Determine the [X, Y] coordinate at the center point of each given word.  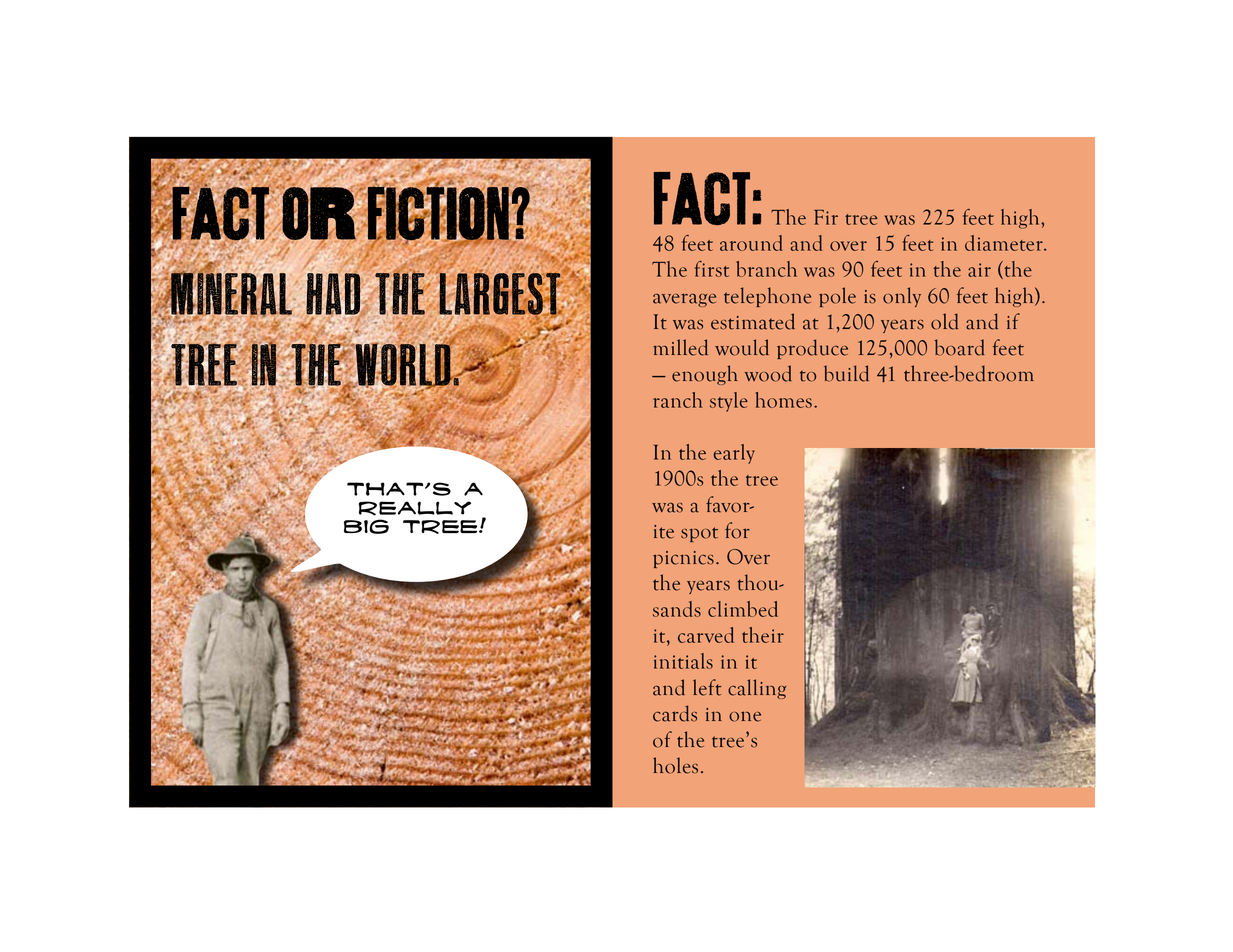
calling [757, 689]
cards [675, 713]
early [734, 454]
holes [675, 765]
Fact [702, 199]
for [737, 530]
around [751, 243]
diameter [1005, 243]
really [415, 508]
